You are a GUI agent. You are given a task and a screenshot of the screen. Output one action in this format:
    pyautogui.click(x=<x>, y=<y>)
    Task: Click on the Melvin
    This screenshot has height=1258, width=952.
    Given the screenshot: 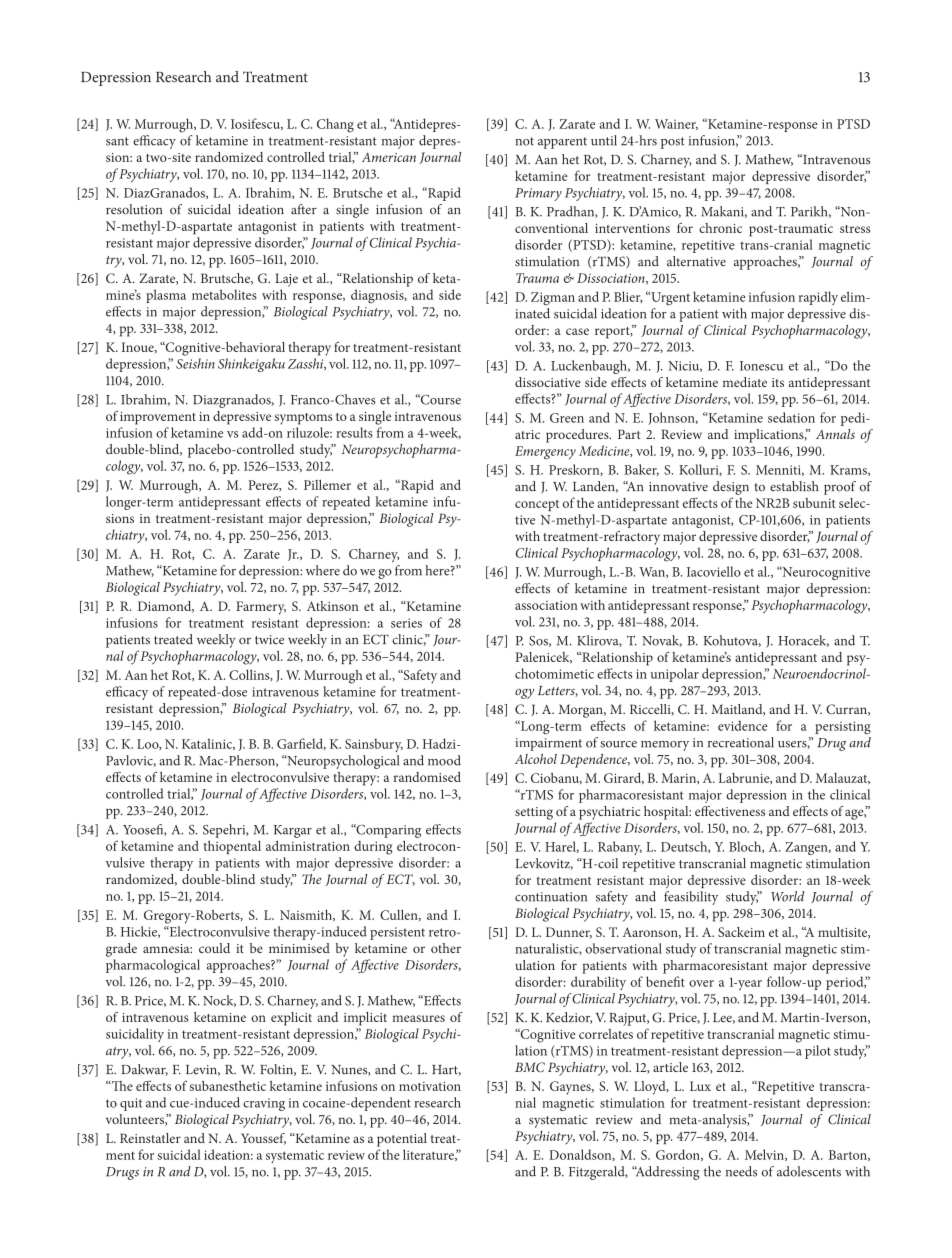 What is the action you would take?
    pyautogui.click(x=765, y=1155)
